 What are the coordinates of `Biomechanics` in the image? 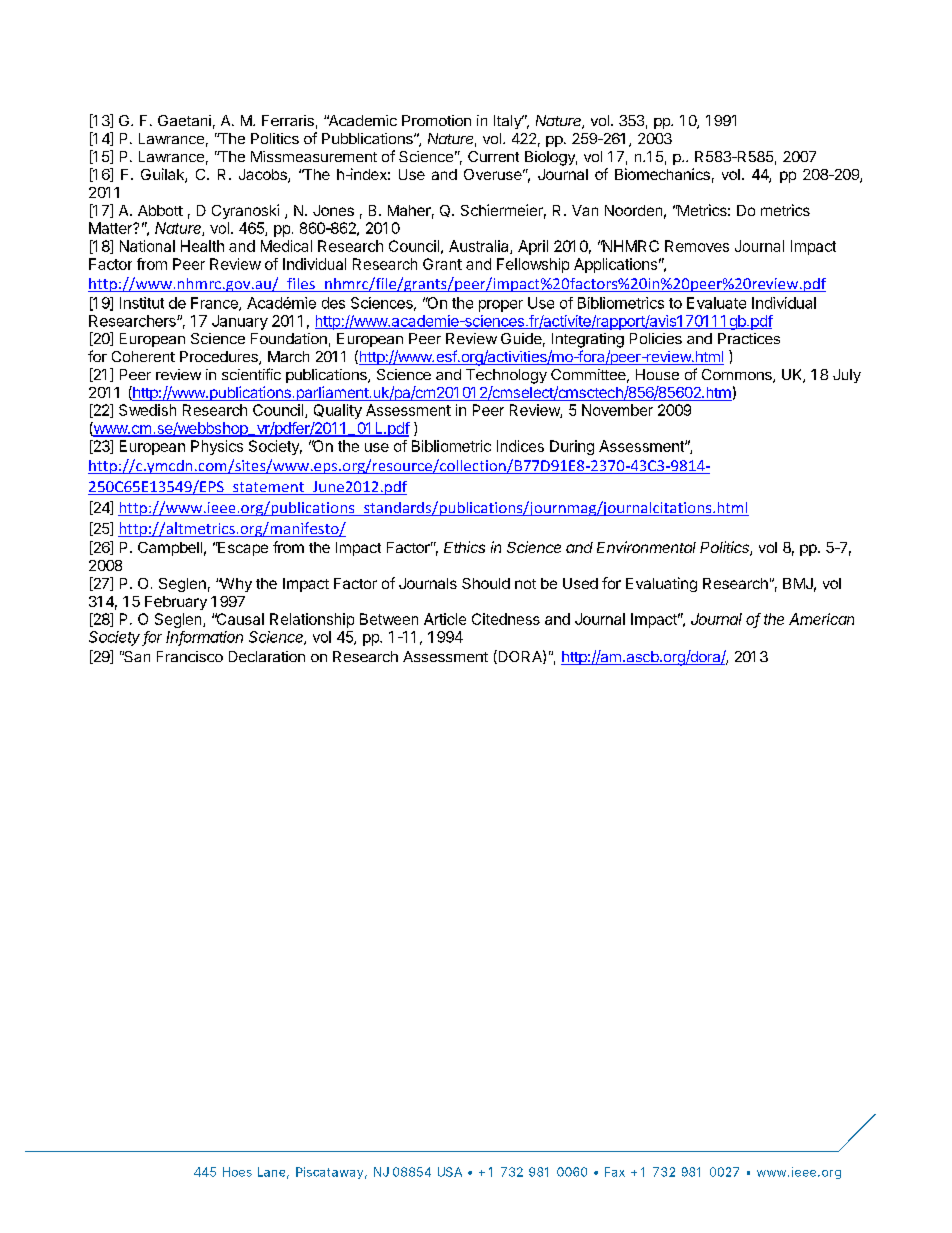 It's located at (662, 174).
